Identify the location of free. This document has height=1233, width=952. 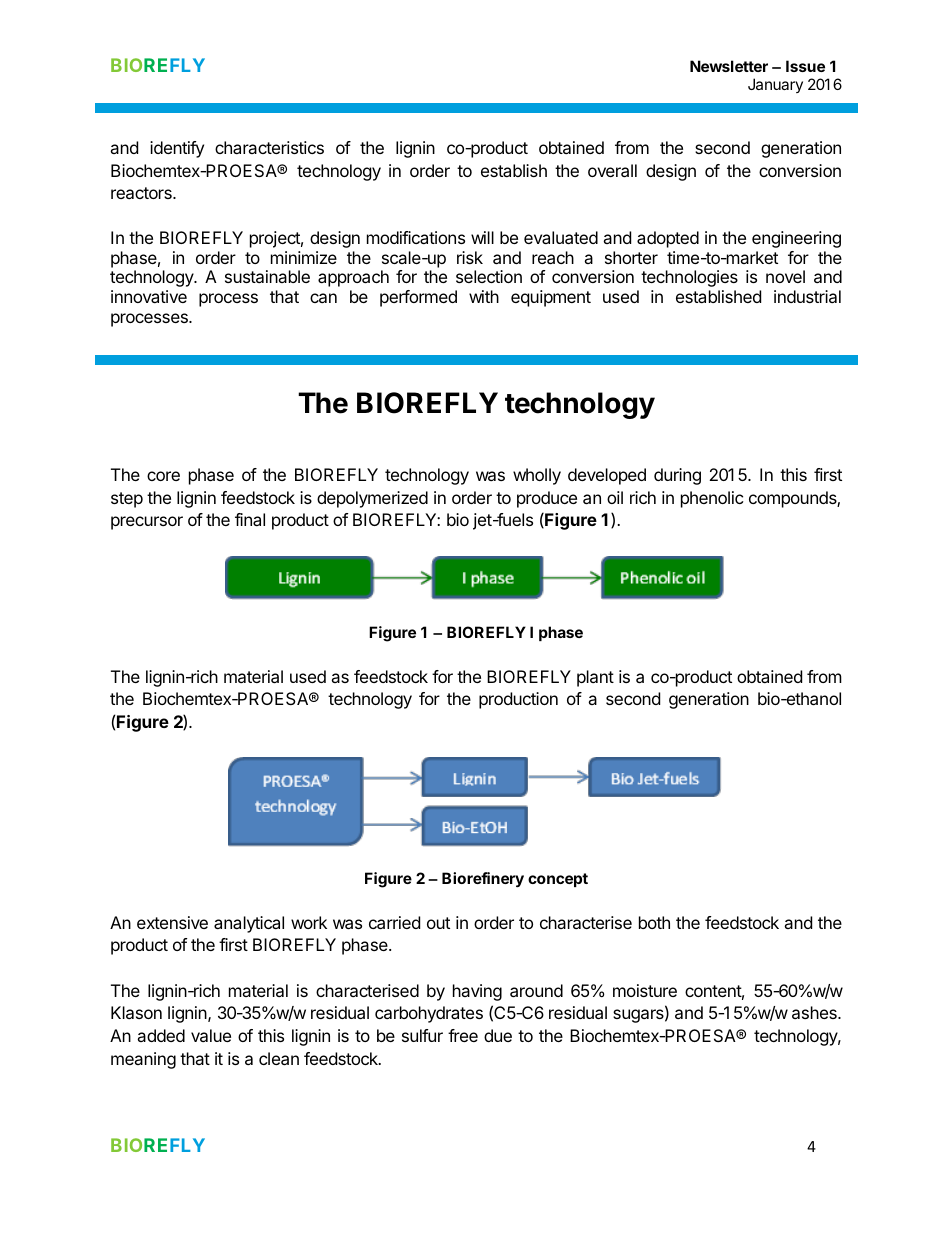
(463, 1035).
